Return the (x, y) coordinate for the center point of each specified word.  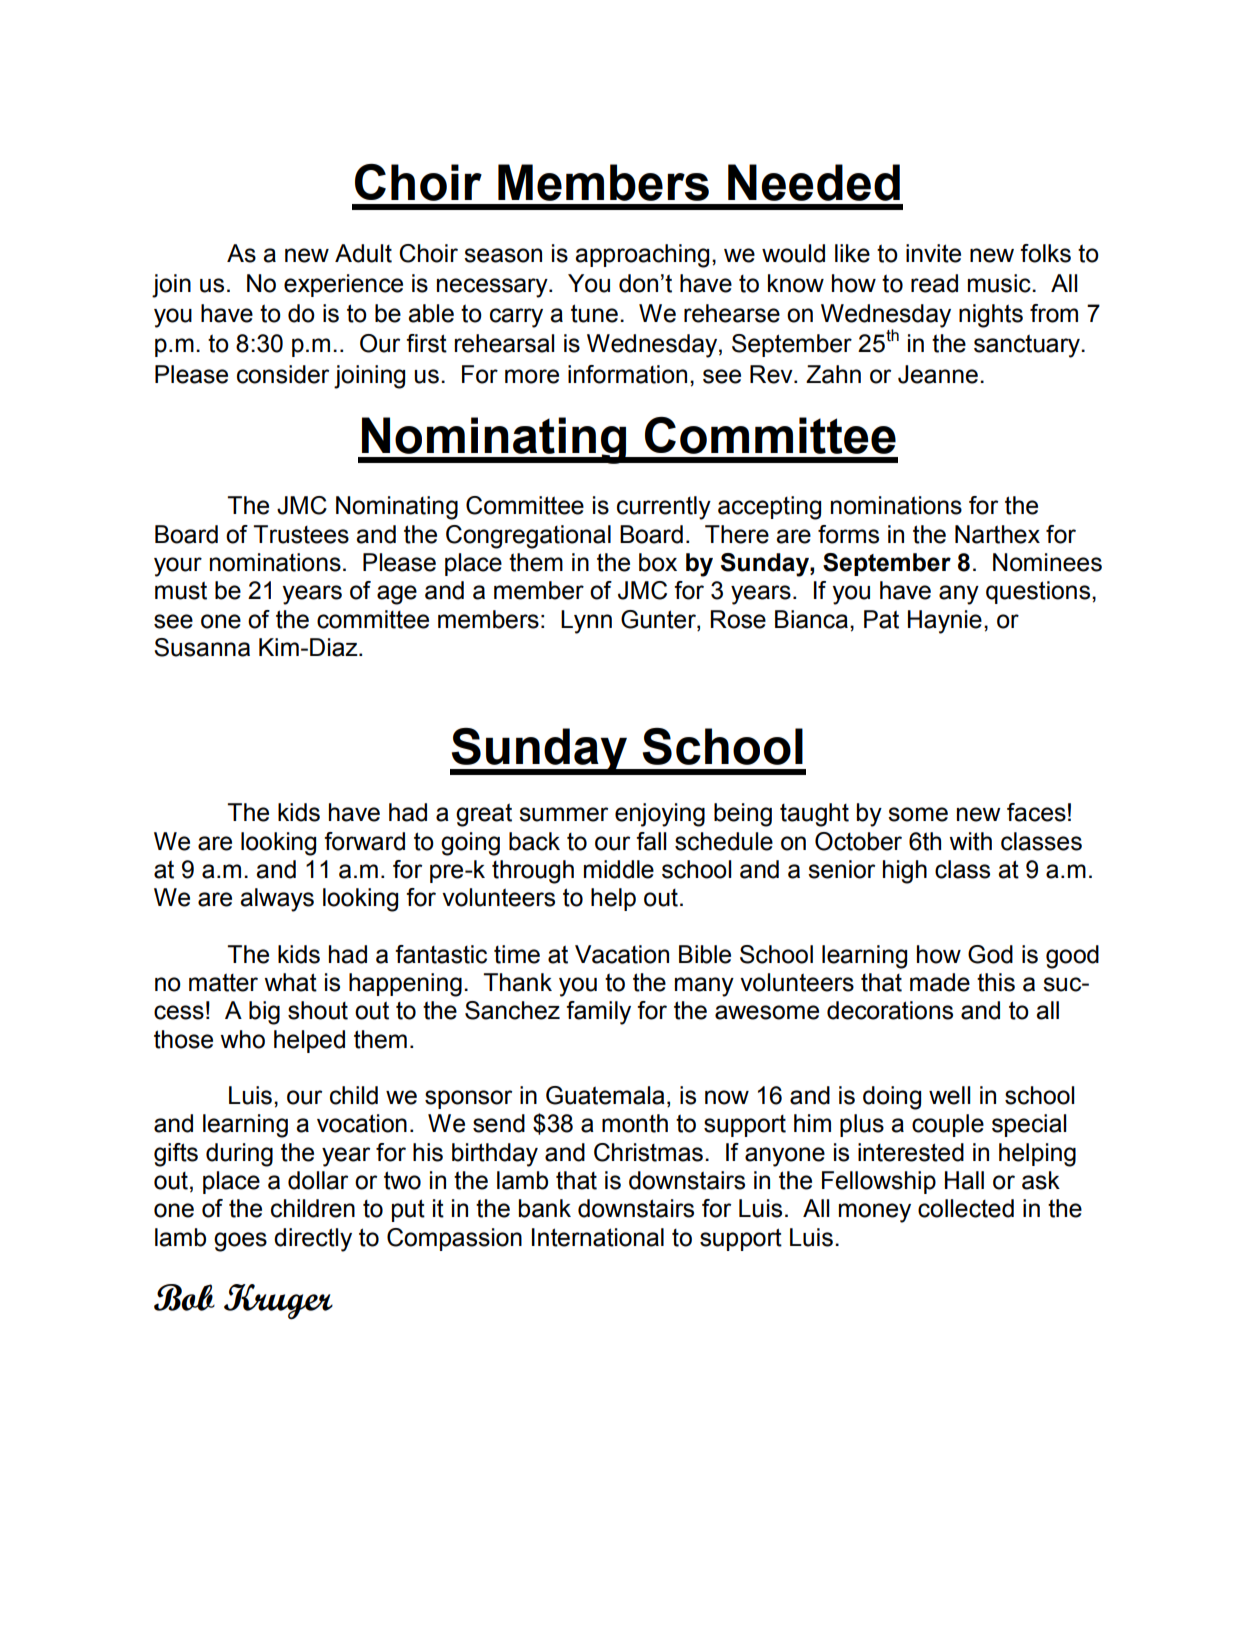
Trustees (301, 534)
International (598, 1237)
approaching (642, 256)
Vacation (622, 954)
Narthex (997, 534)
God (990, 954)
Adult (363, 253)
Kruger (278, 1302)
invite (933, 253)
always (277, 900)
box (658, 562)
